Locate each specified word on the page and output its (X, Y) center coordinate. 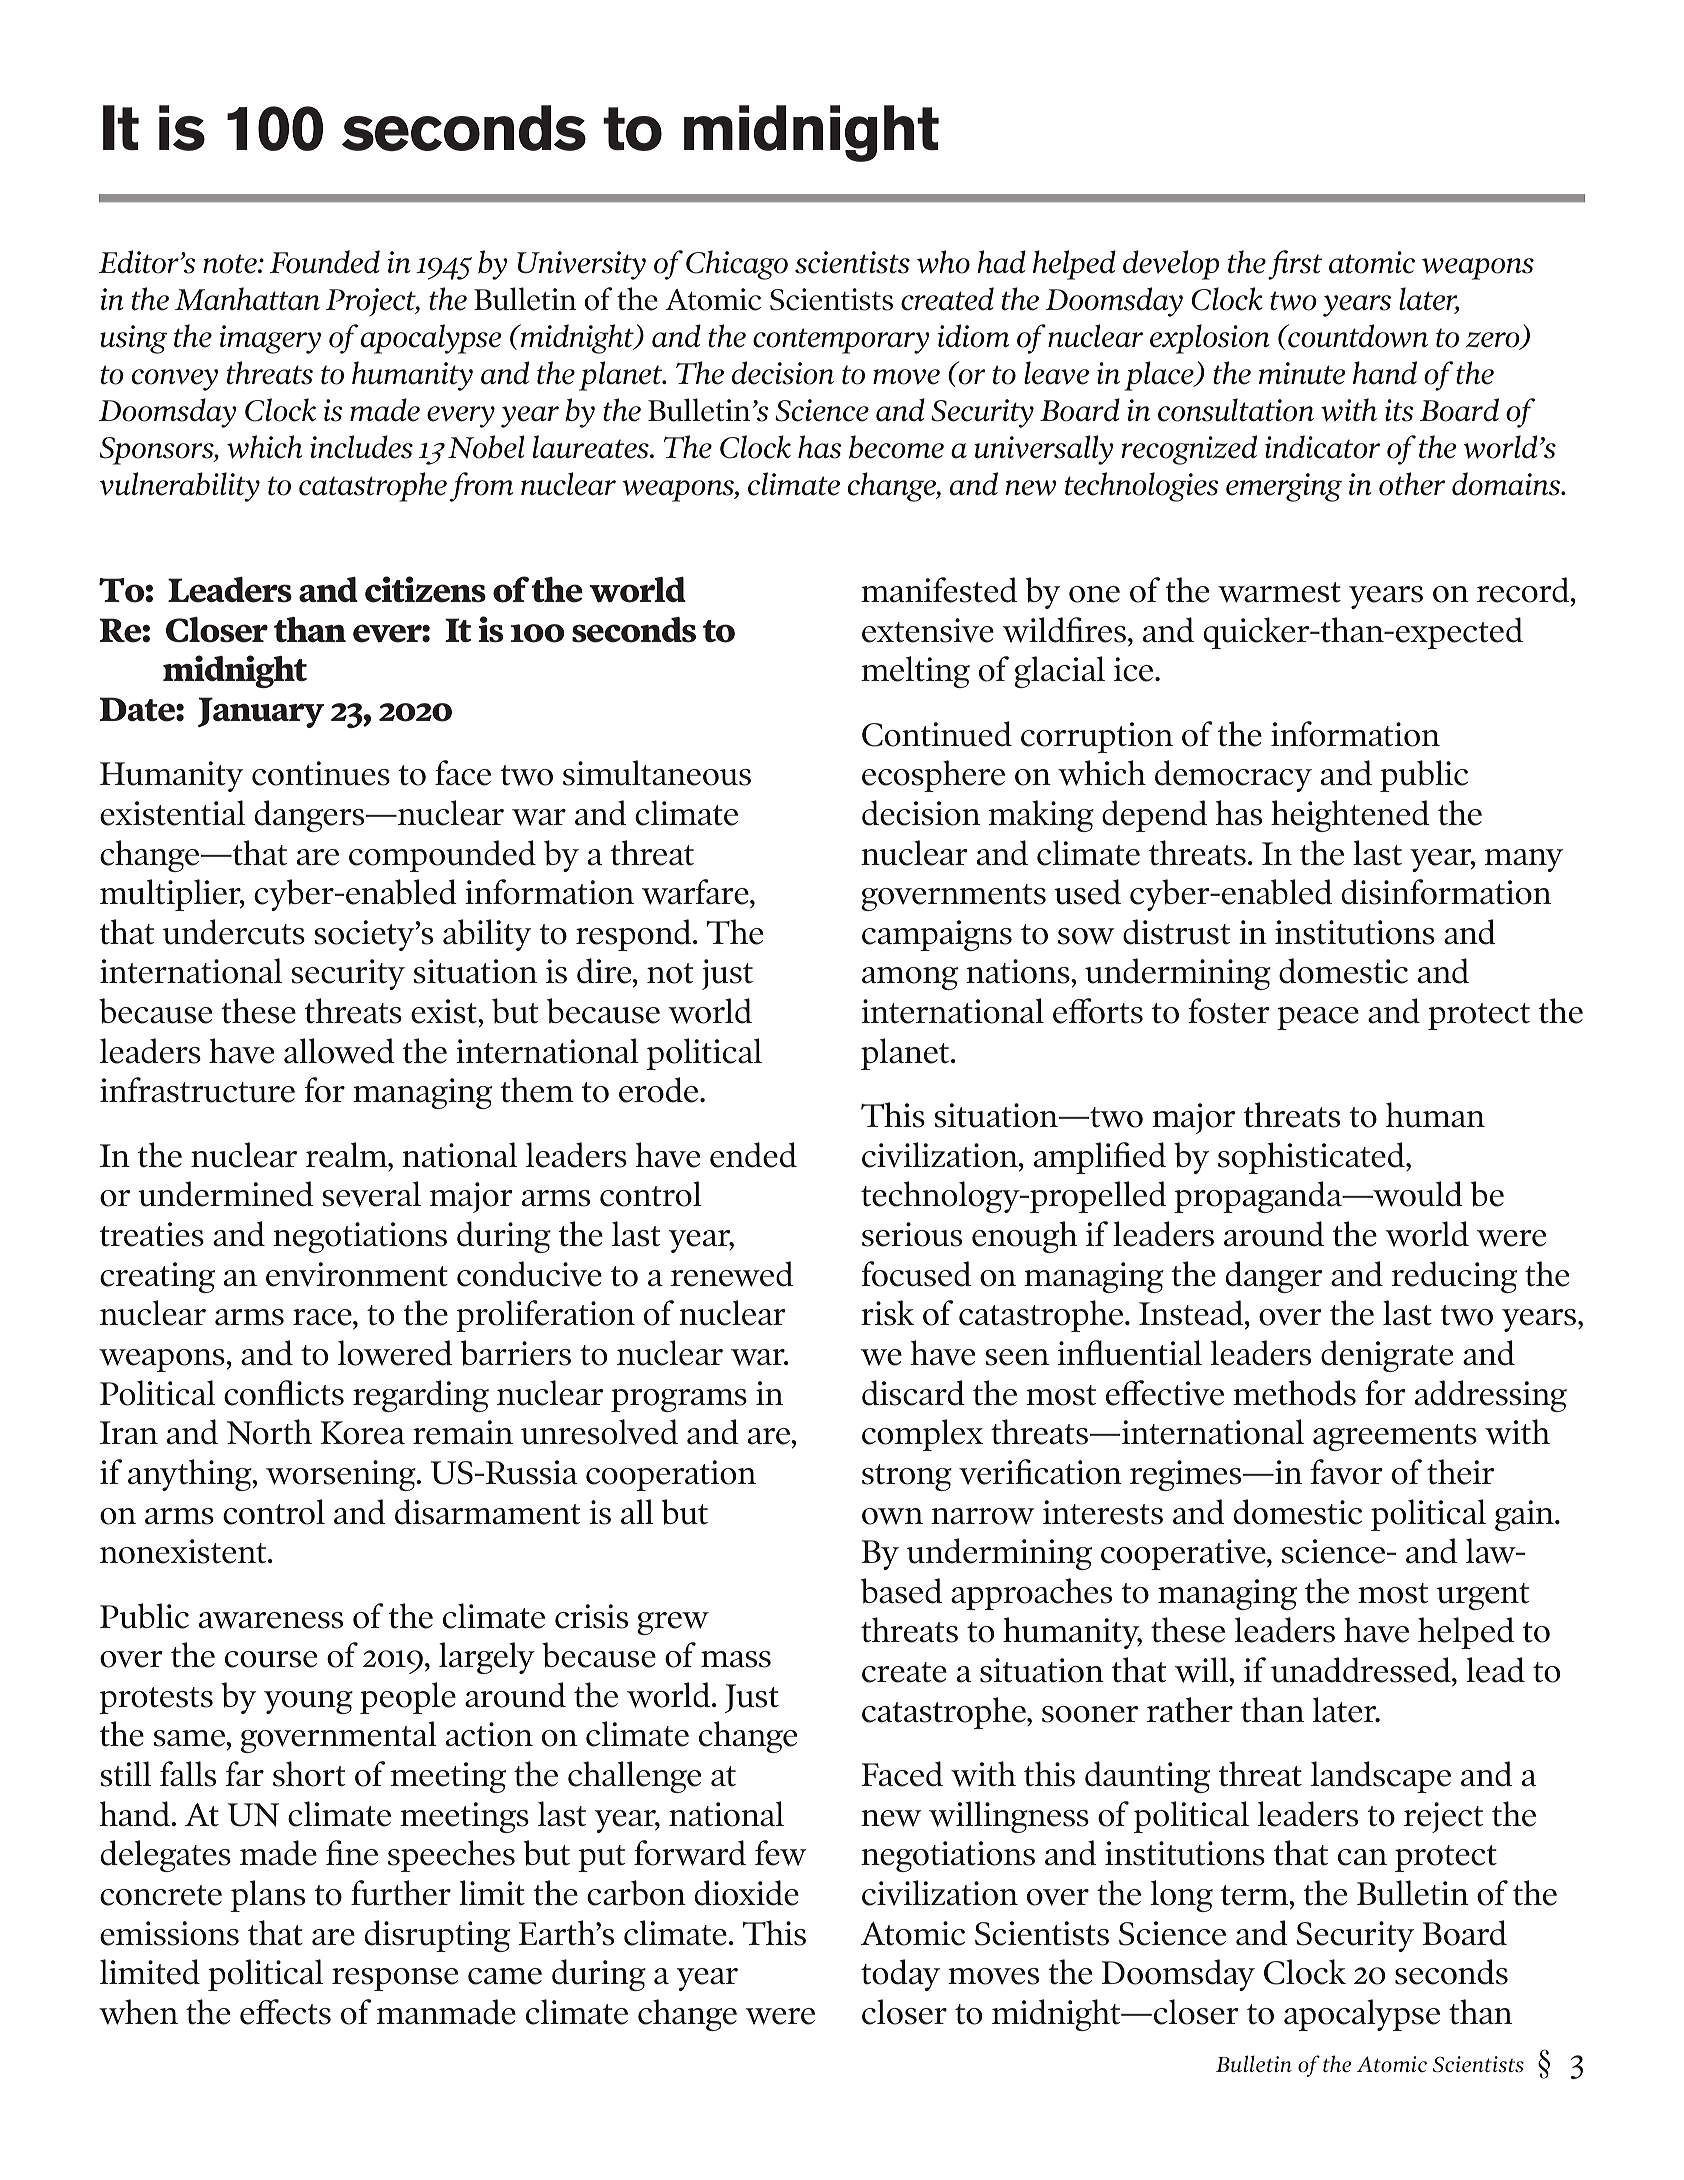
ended (753, 1155)
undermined (225, 1194)
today (900, 1975)
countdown (1357, 336)
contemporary (841, 341)
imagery (270, 339)
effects (285, 2012)
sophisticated (1312, 1158)
